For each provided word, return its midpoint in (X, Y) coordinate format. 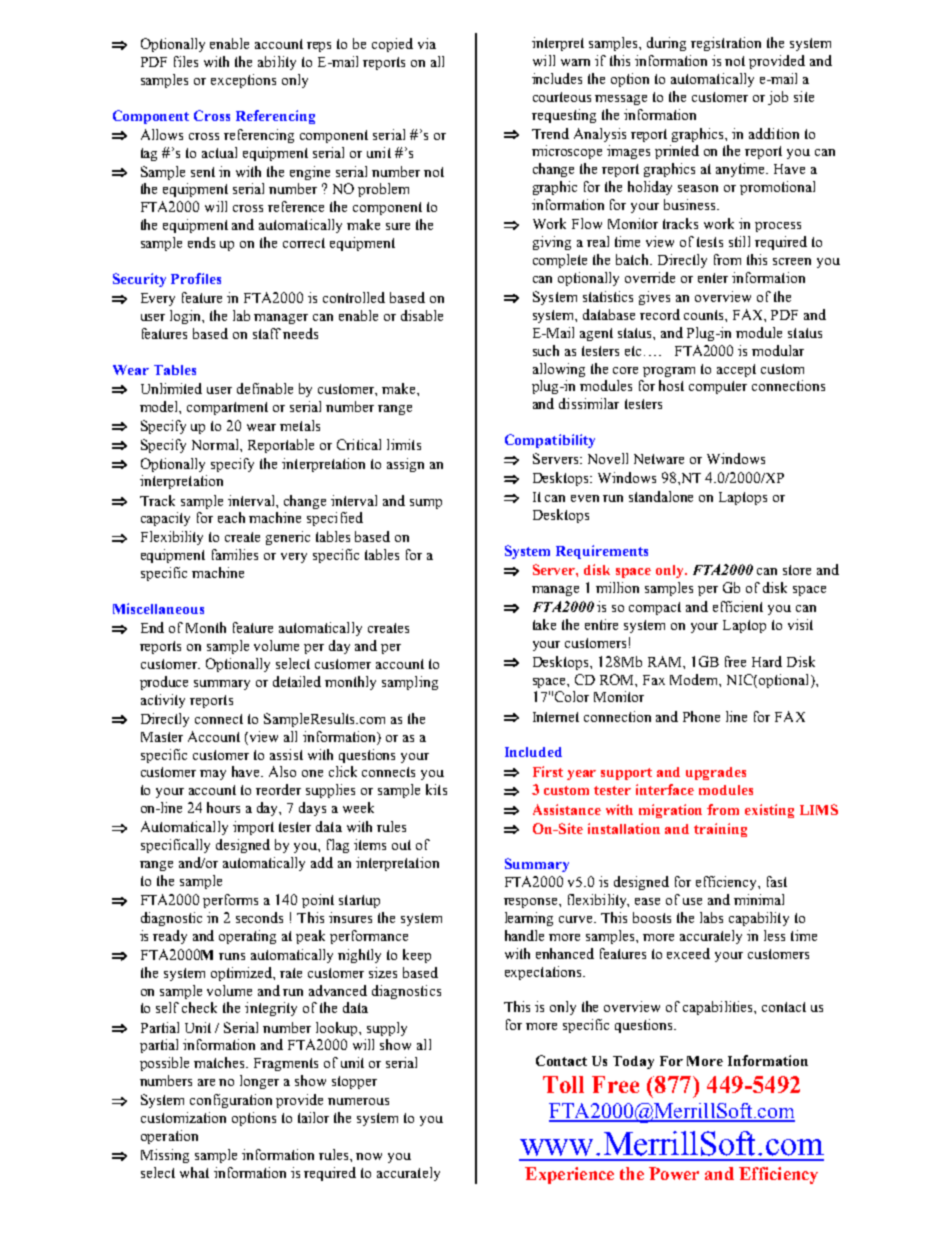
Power (674, 1173)
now (369, 1156)
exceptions (243, 81)
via (427, 43)
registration (726, 44)
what (194, 1172)
